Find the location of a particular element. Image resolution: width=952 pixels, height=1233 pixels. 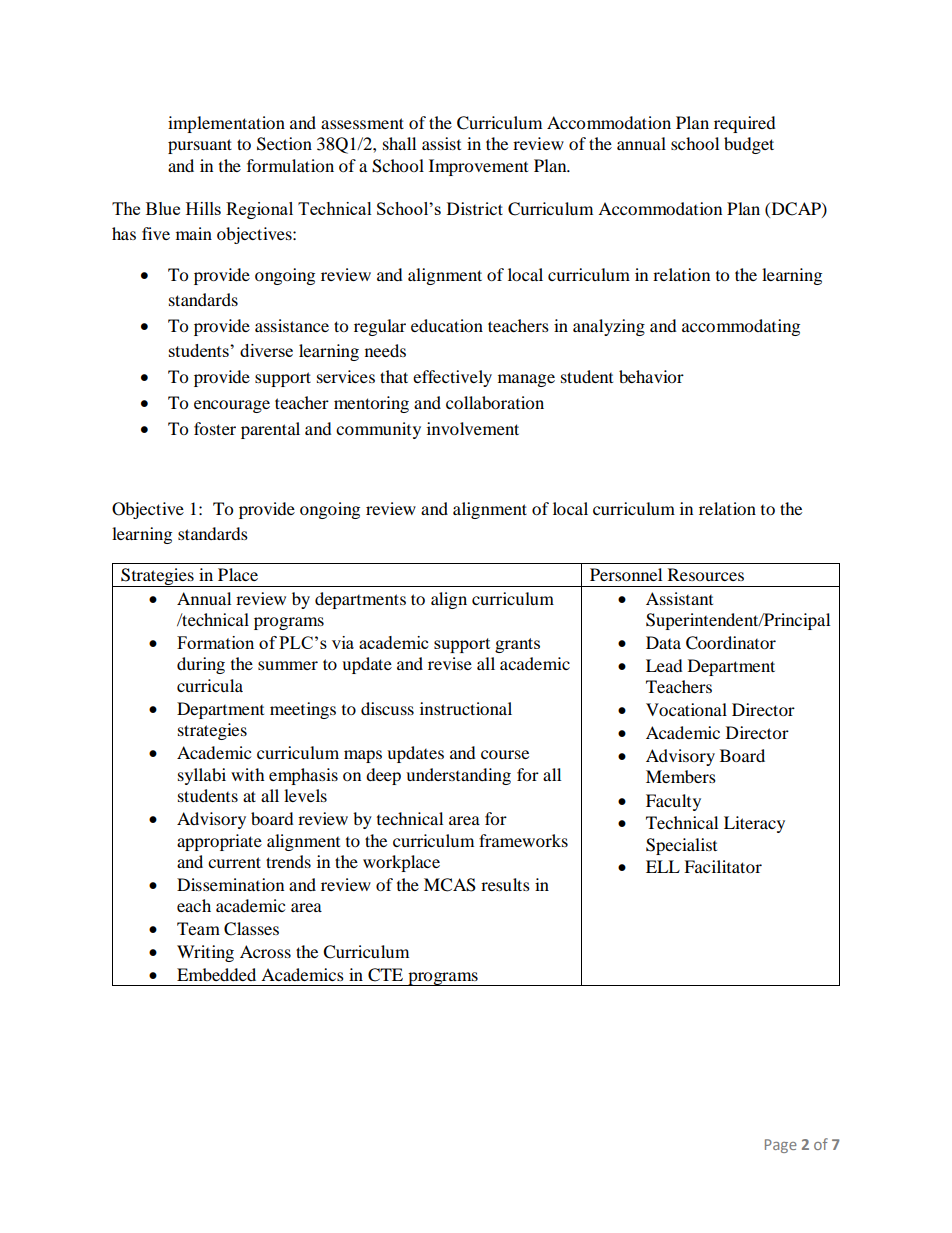

budget is located at coordinates (749, 145).
